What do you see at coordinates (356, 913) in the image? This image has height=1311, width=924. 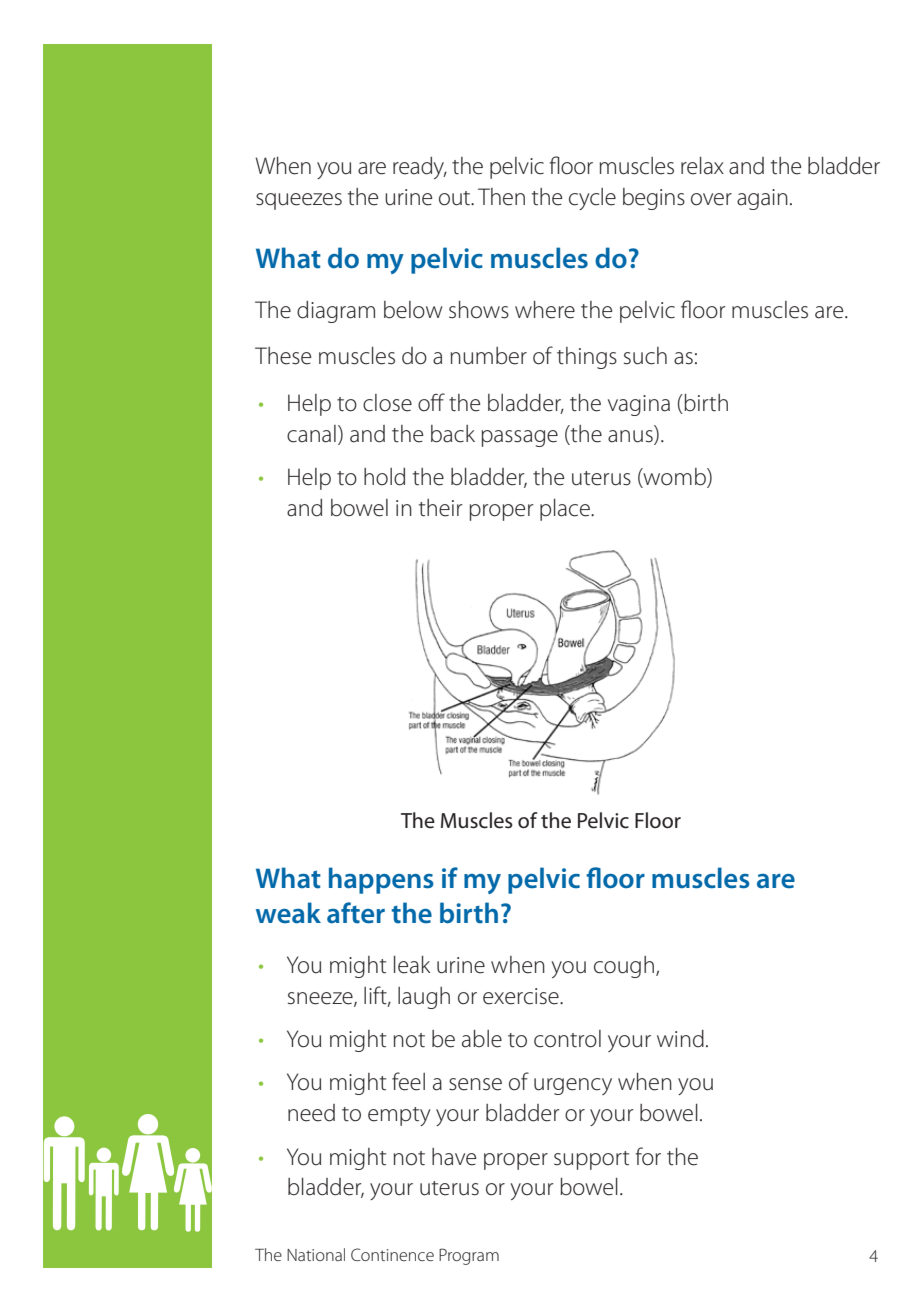 I see `after` at bounding box center [356, 913].
